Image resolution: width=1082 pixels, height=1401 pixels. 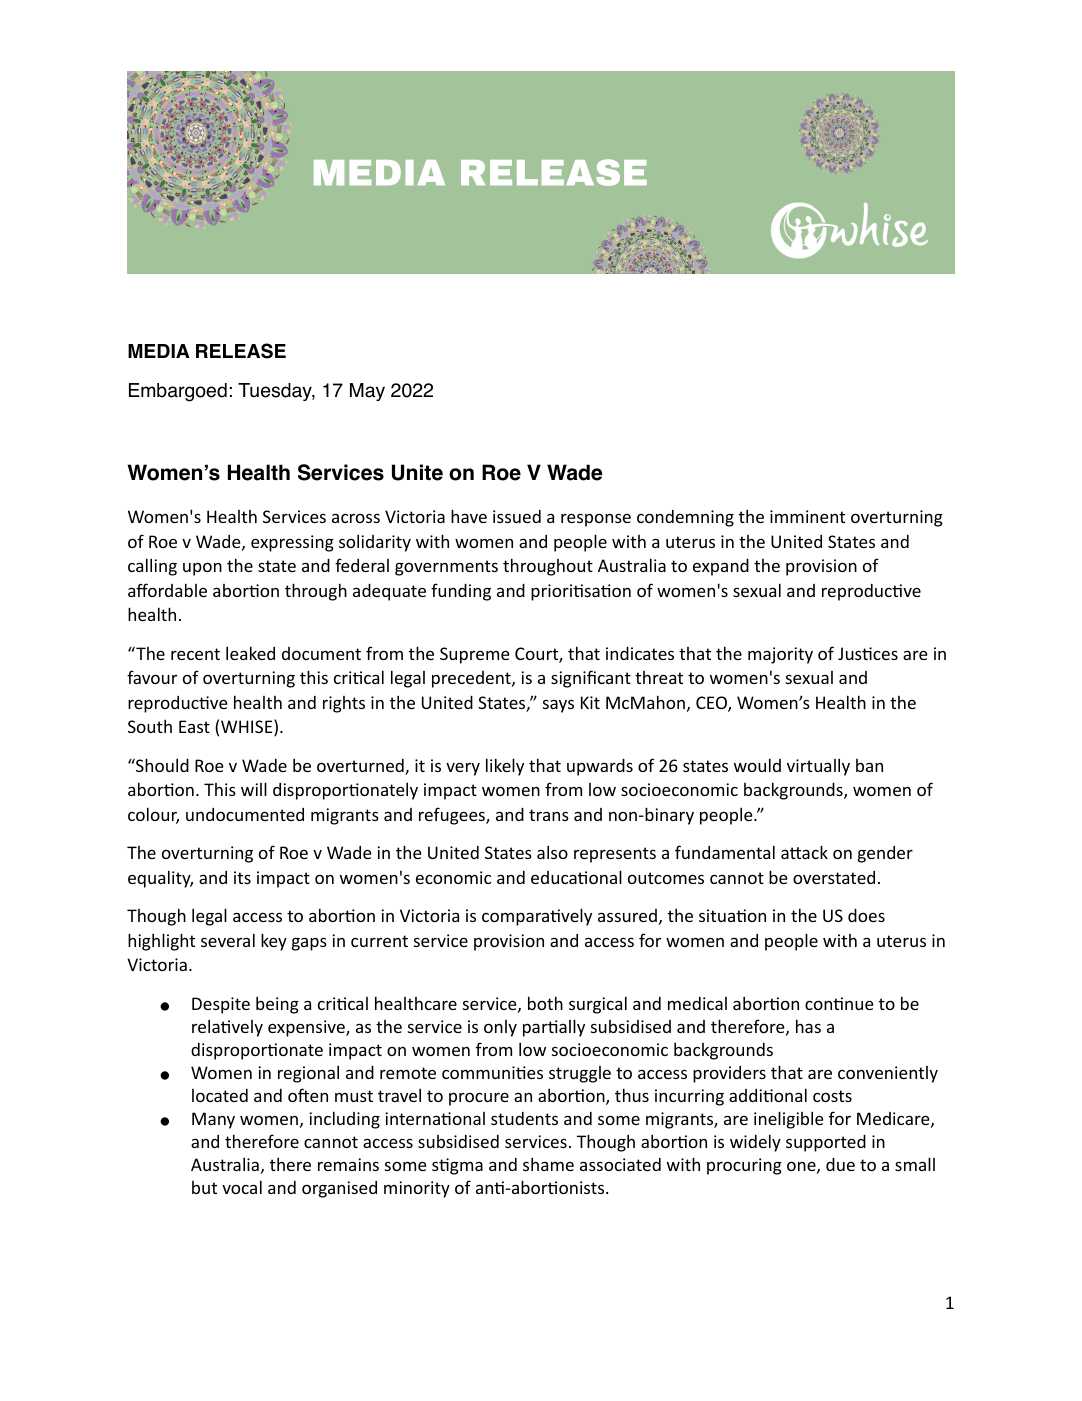 What do you see at coordinates (505, 767) in the screenshot?
I see `likely` at bounding box center [505, 767].
